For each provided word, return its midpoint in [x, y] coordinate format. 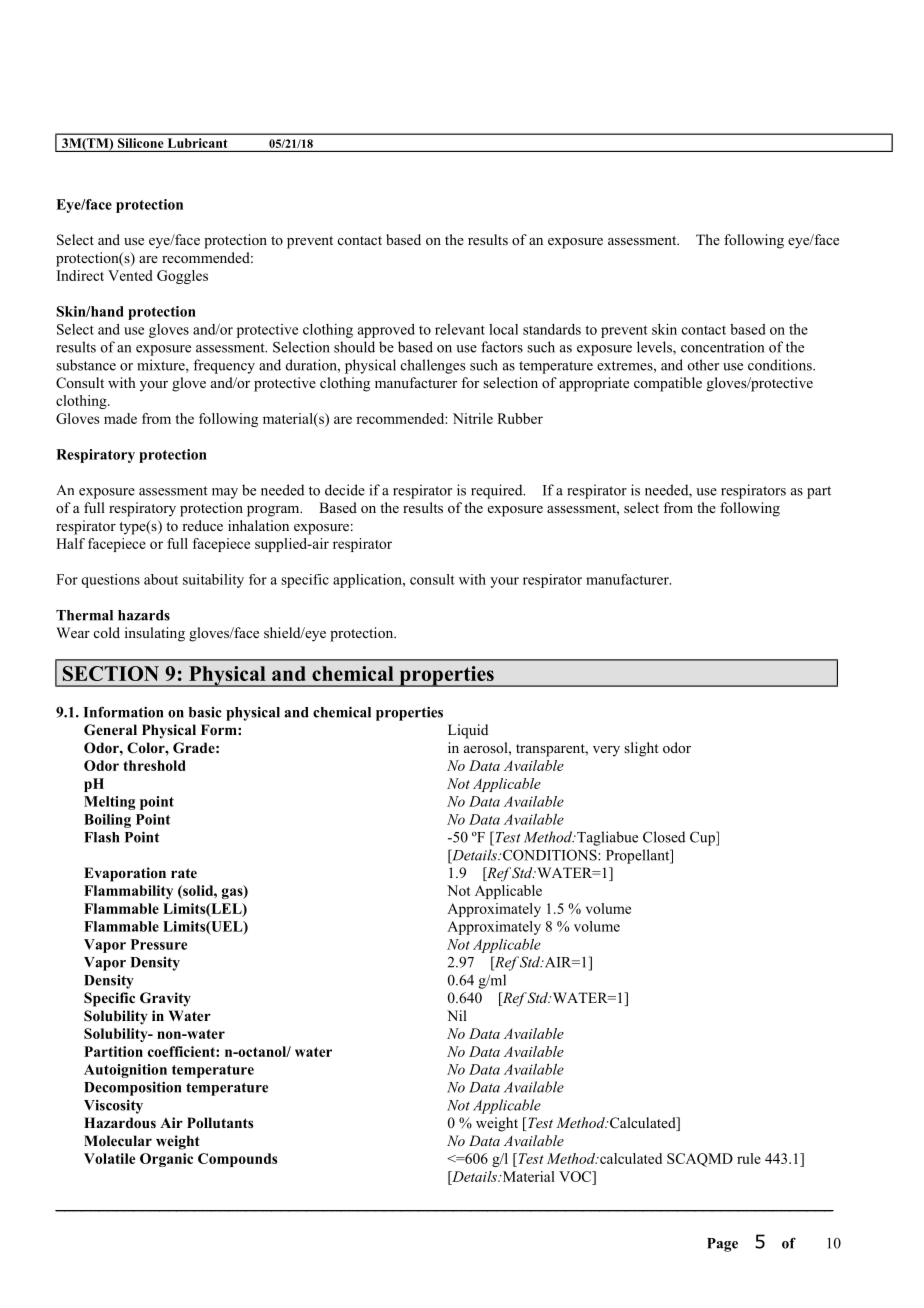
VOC [576, 1176]
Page [722, 1245]
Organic [166, 1160]
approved [386, 331]
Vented [130, 275]
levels [655, 348]
